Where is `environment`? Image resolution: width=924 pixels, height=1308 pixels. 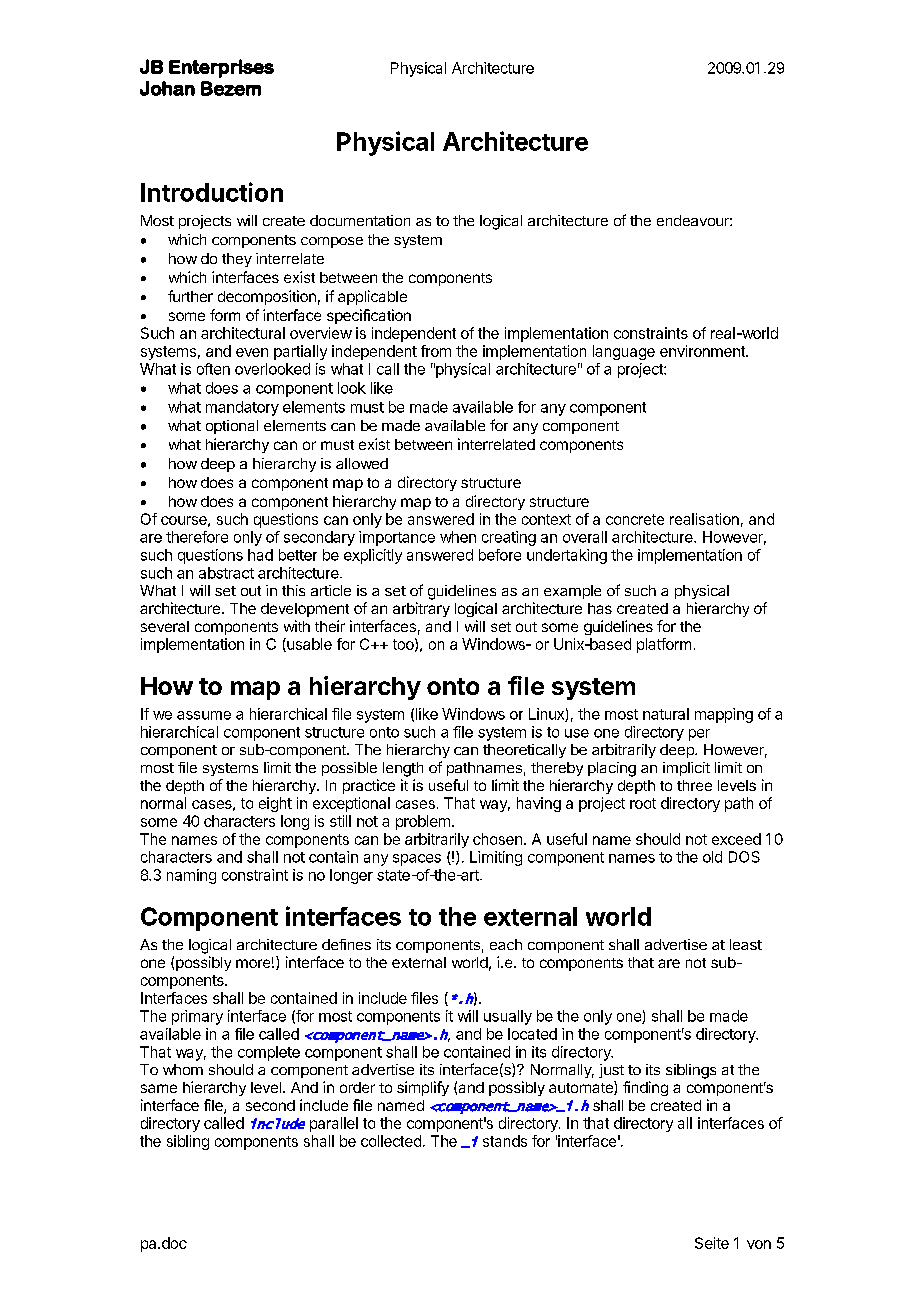 environment is located at coordinates (703, 351).
